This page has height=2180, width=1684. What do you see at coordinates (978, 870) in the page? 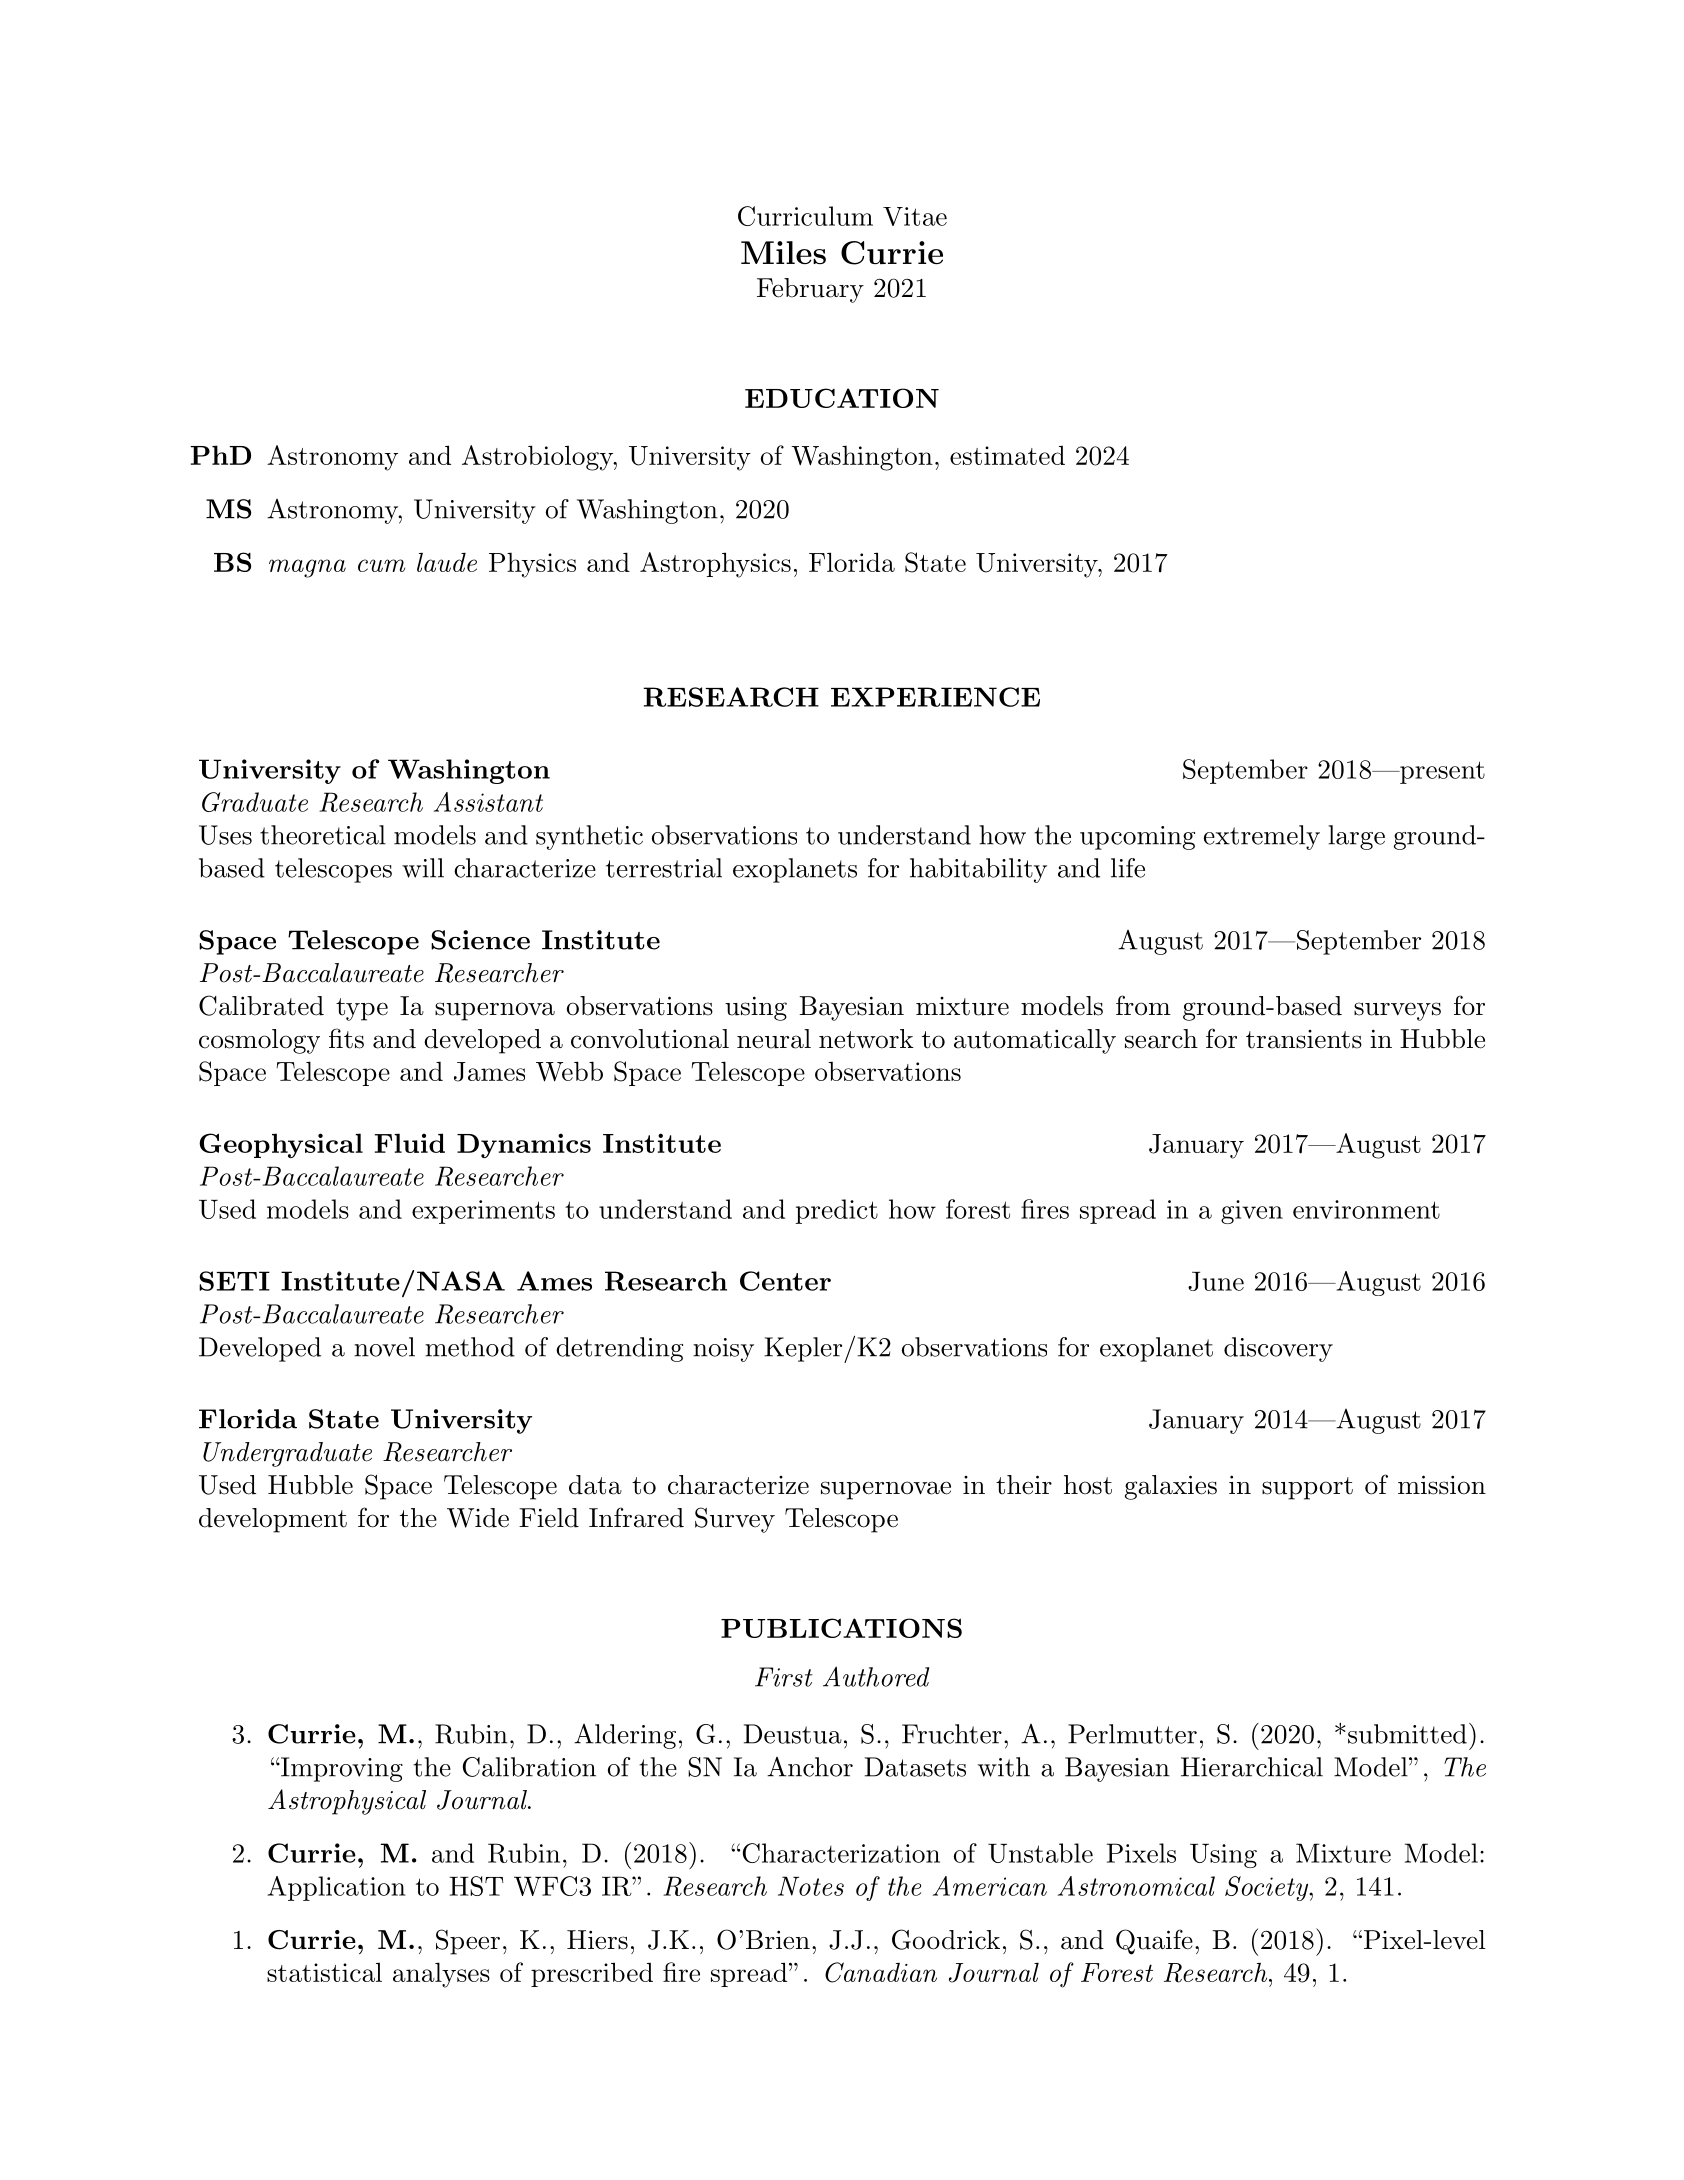
I see `habitability` at bounding box center [978, 870].
